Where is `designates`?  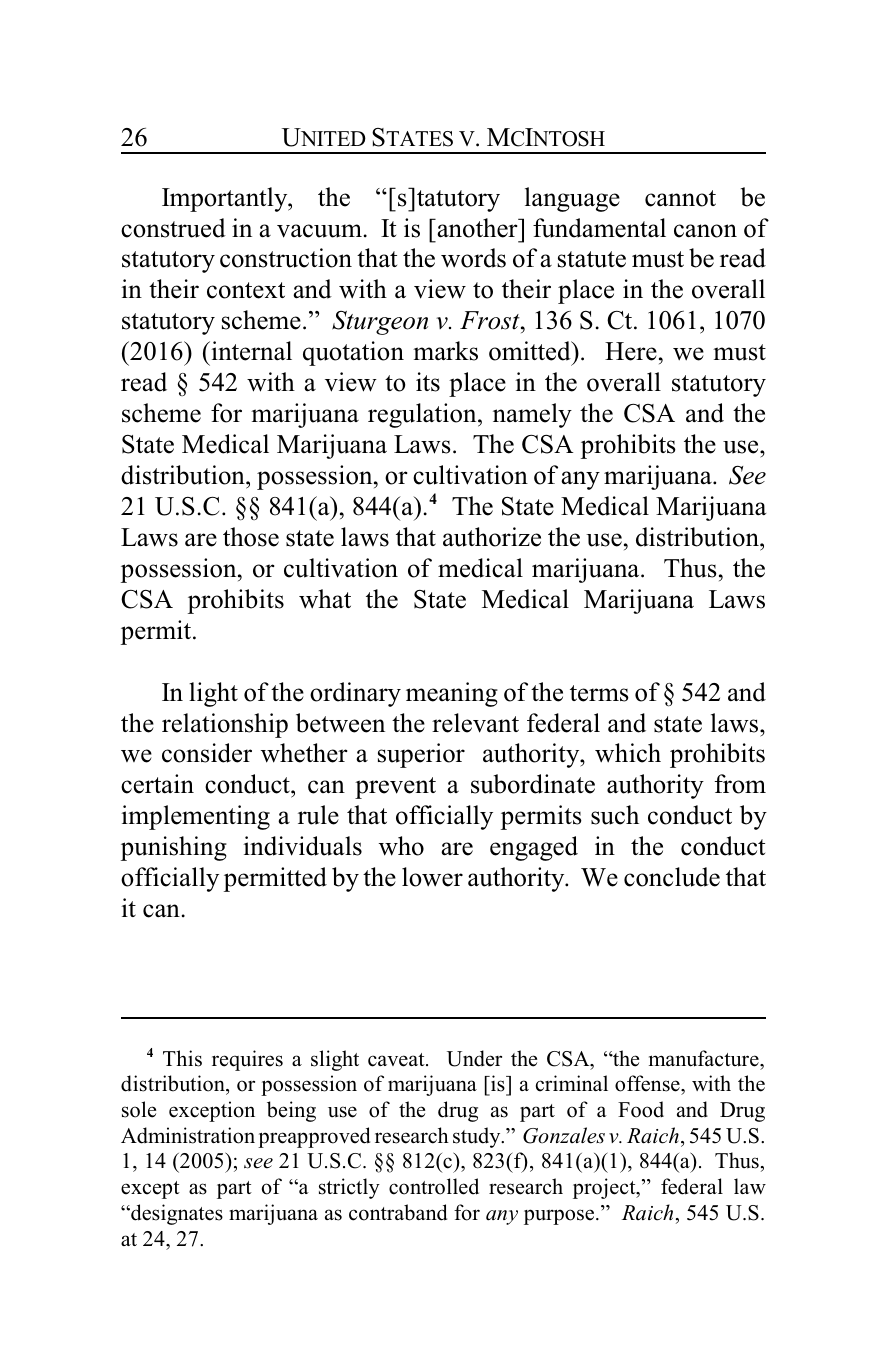
designates is located at coordinates (176, 1214).
